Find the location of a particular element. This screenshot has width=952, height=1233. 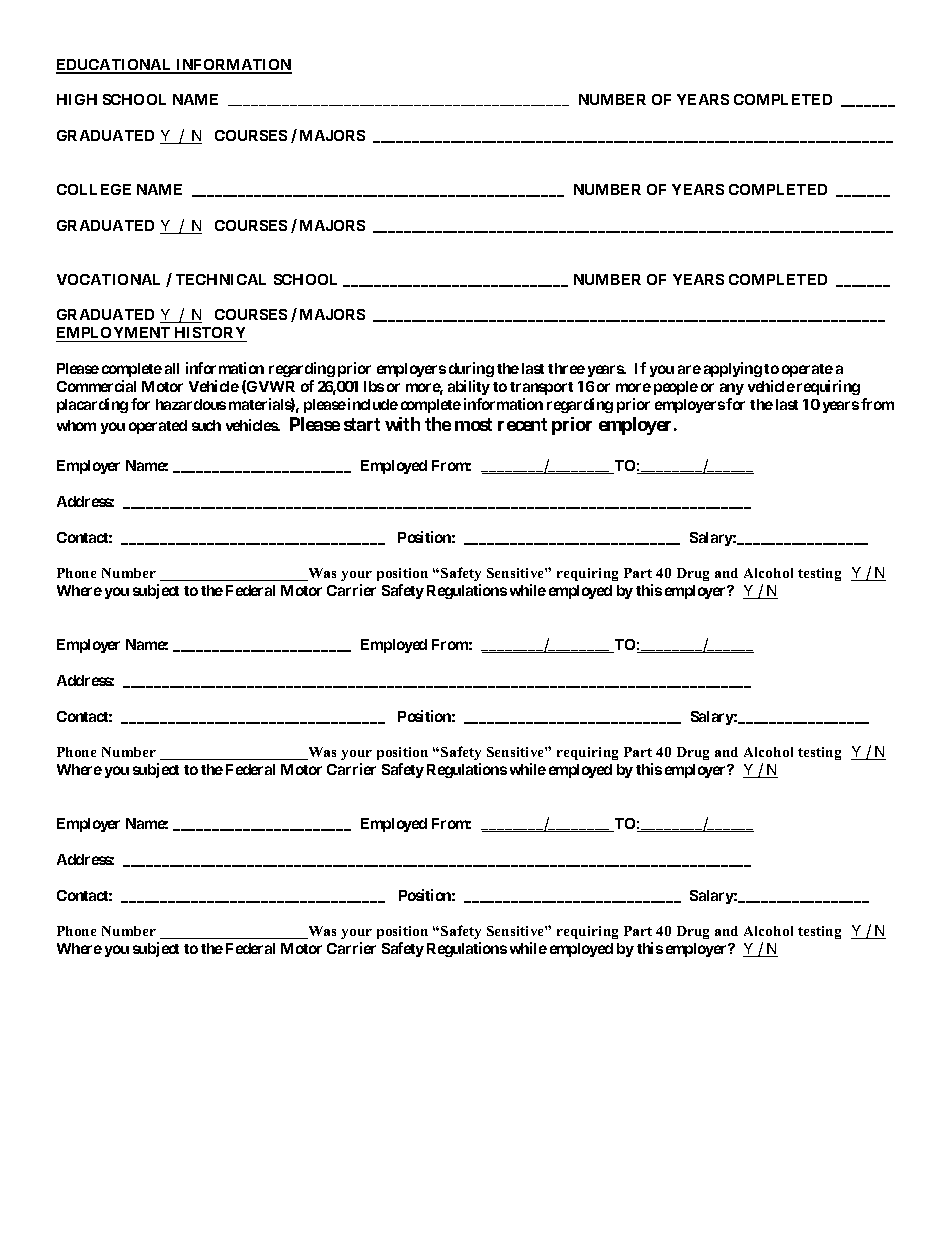

people is located at coordinates (676, 388).
